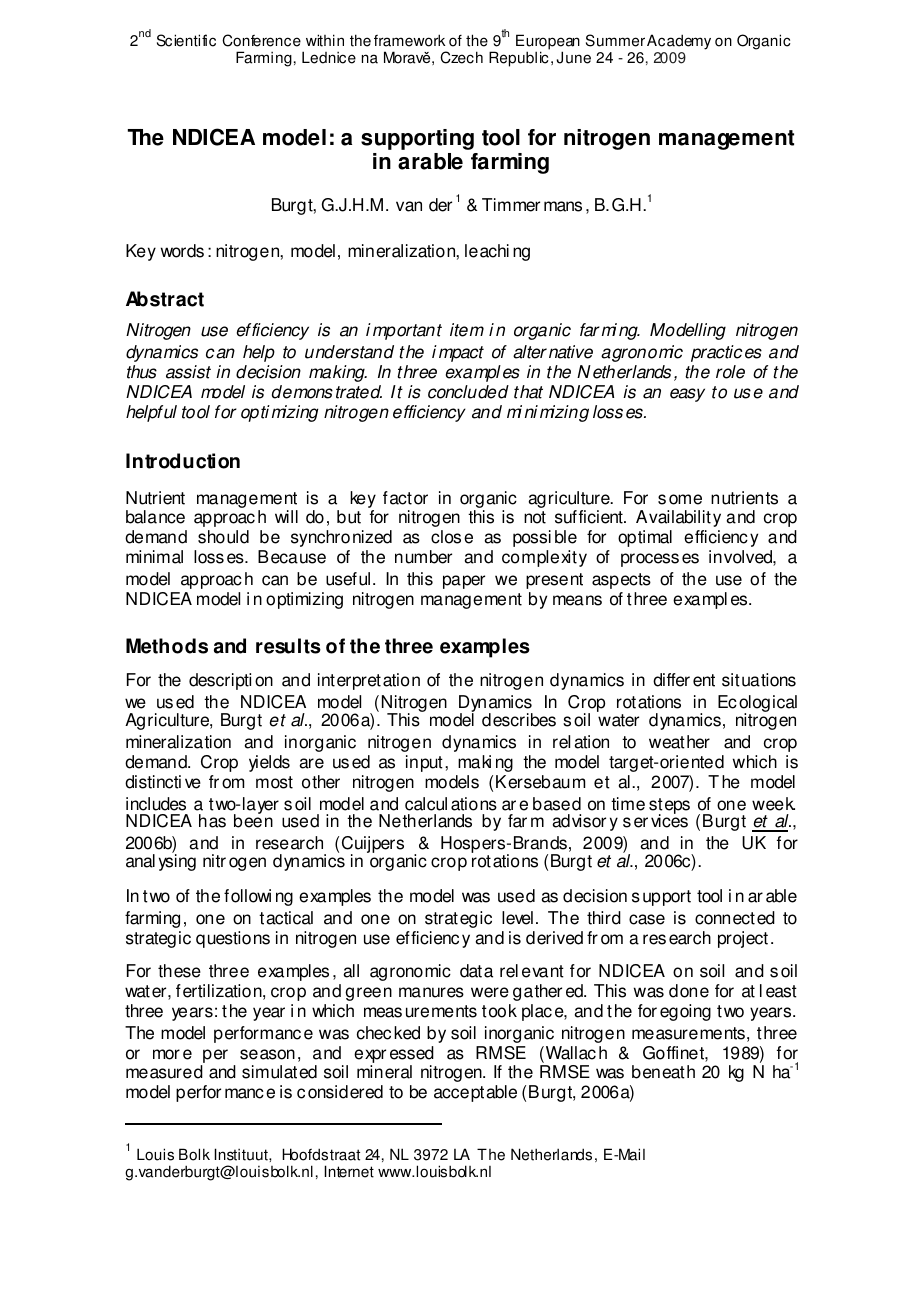 The width and height of the screenshot is (924, 1310). I want to click on role, so click(730, 372).
